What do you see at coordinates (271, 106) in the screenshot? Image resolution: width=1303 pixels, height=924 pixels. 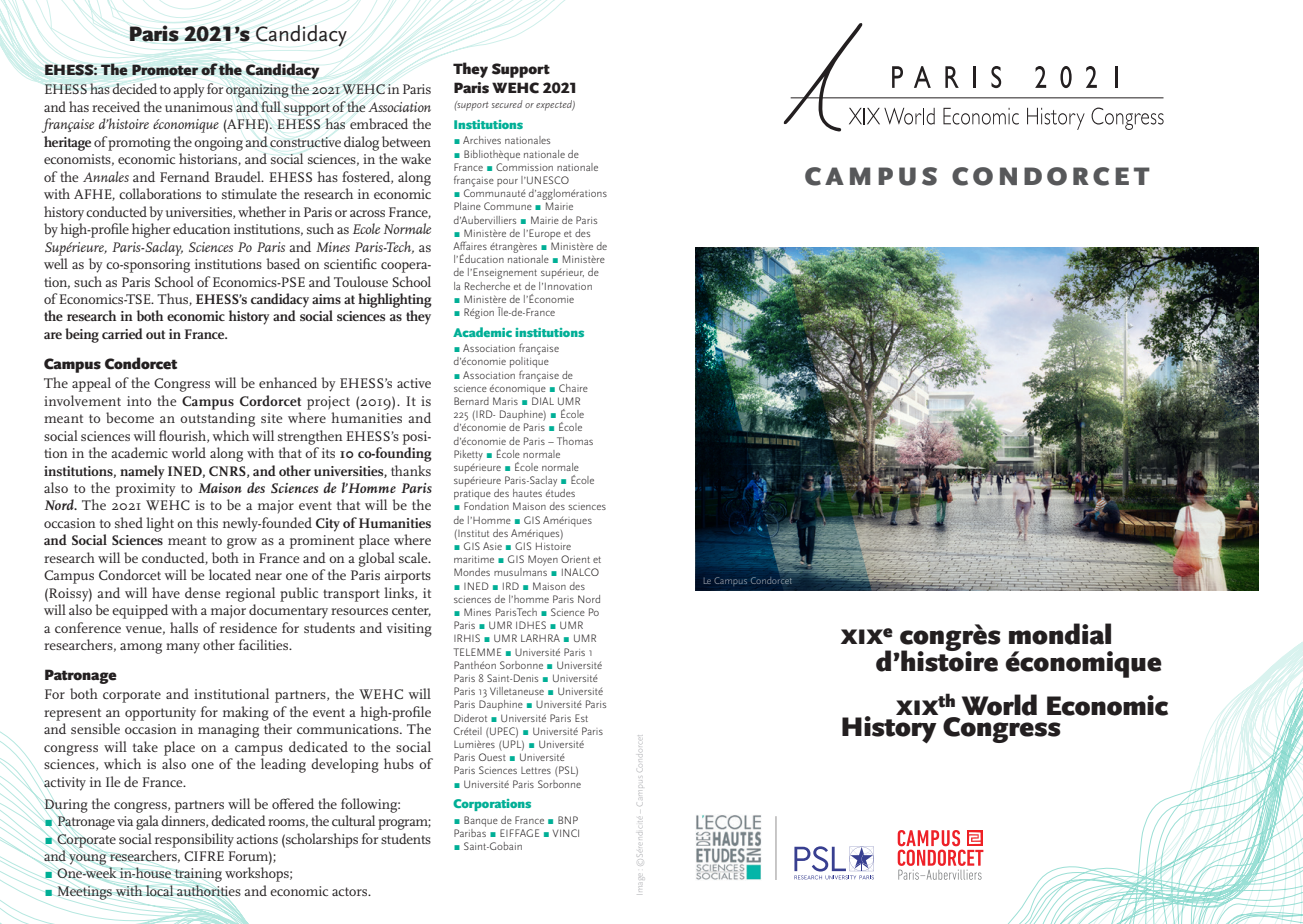 I see `full` at bounding box center [271, 106].
